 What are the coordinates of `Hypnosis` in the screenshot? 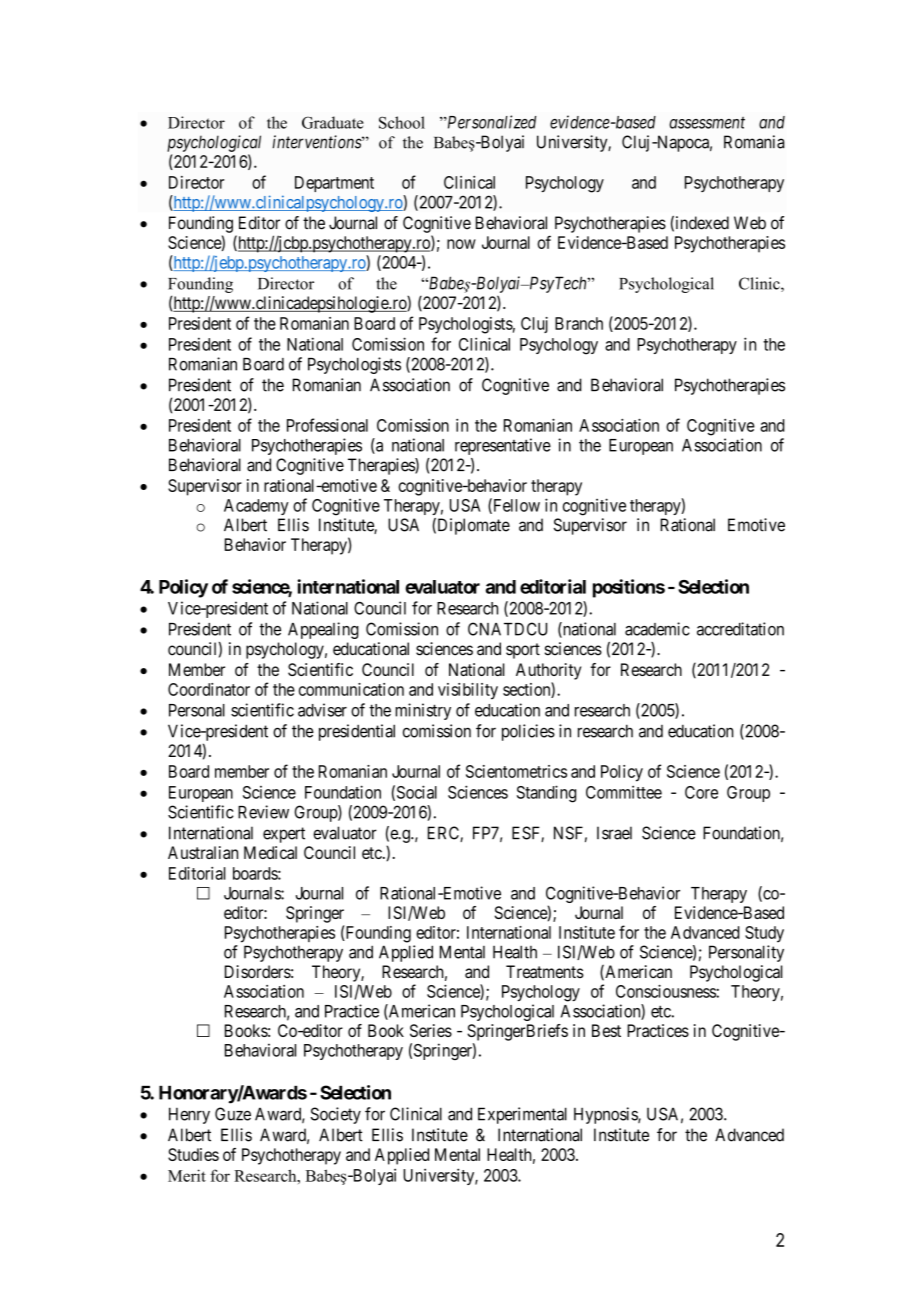 It's located at (606, 1115).
